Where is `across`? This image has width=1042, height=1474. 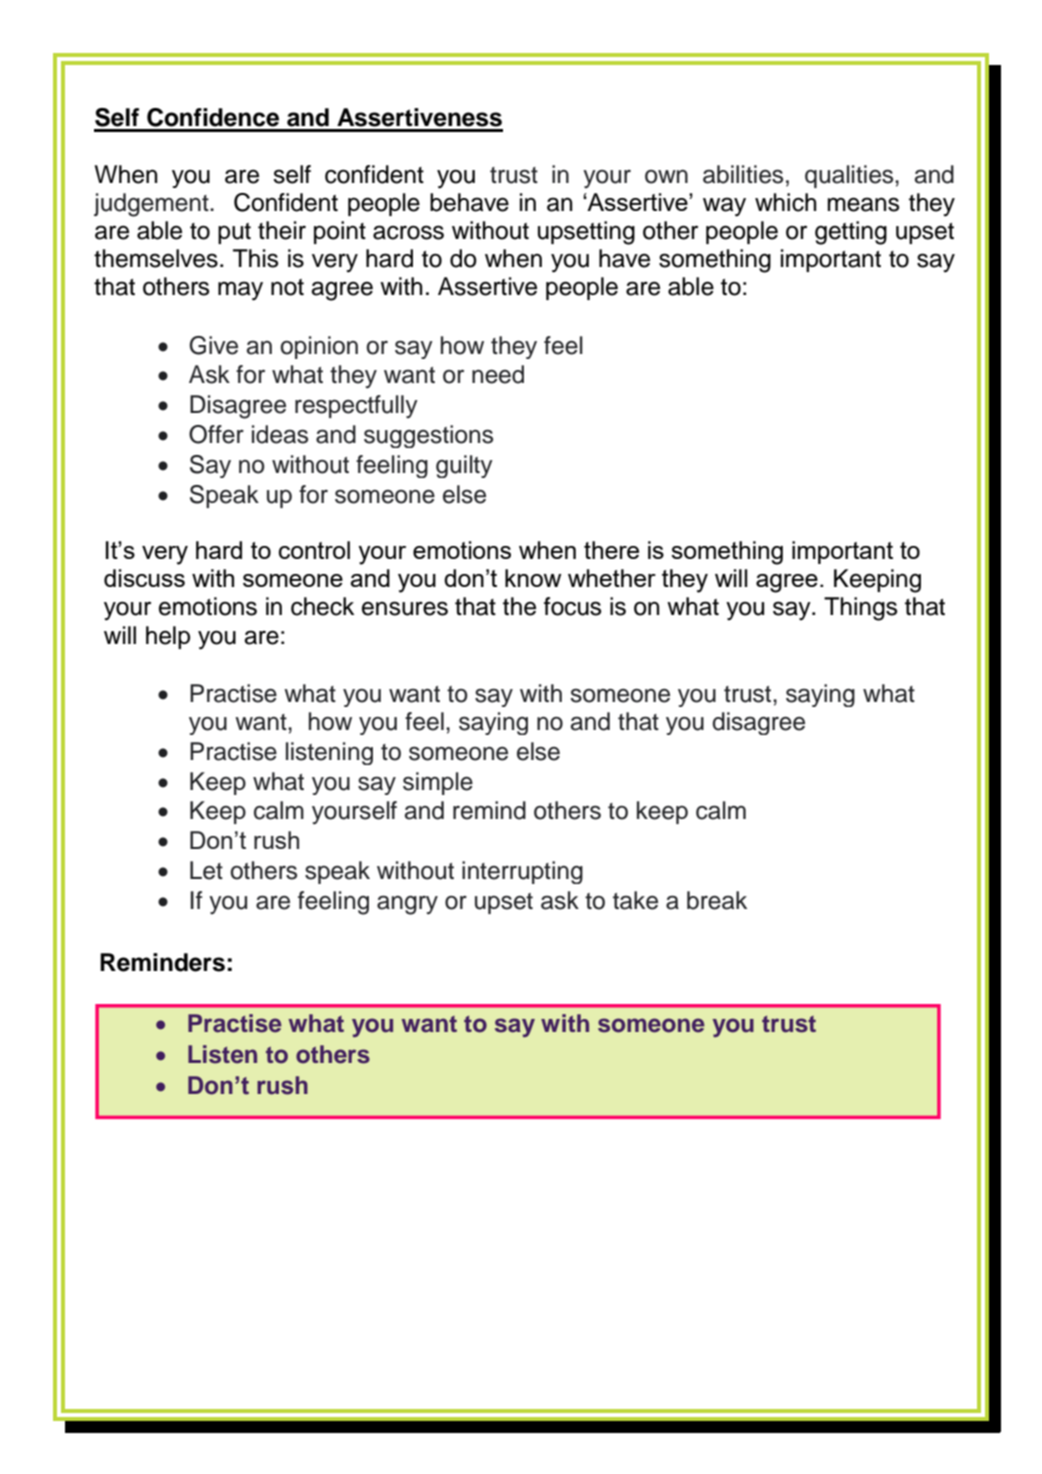
across is located at coordinates (408, 232).
